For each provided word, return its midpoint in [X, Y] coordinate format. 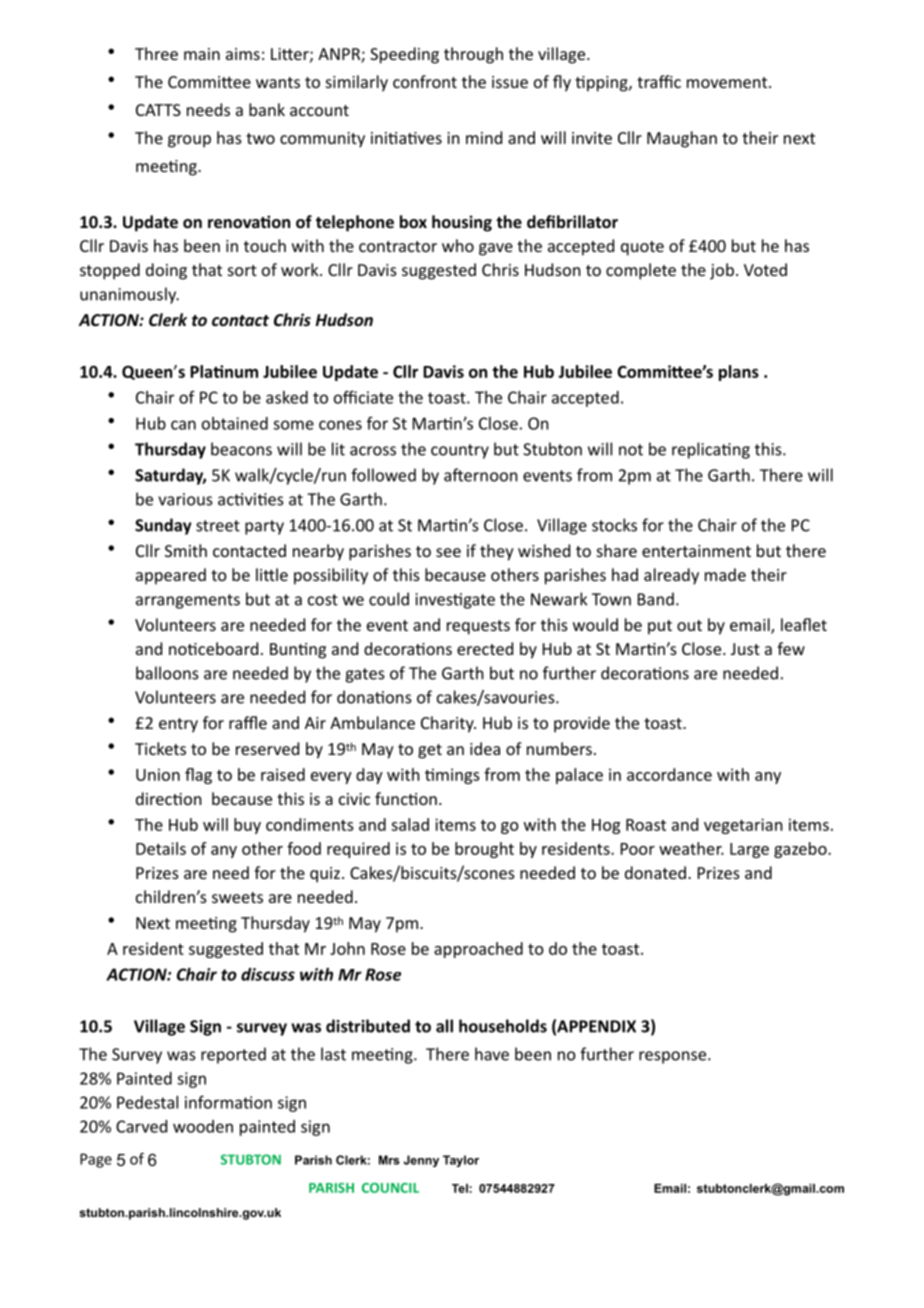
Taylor [461, 1161]
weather [691, 848]
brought [484, 850]
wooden [203, 1126]
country [460, 451]
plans [739, 373]
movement [728, 82]
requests [478, 627]
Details [161, 848]
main [202, 54]
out [689, 625]
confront [425, 81]
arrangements [188, 601]
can [183, 425]
